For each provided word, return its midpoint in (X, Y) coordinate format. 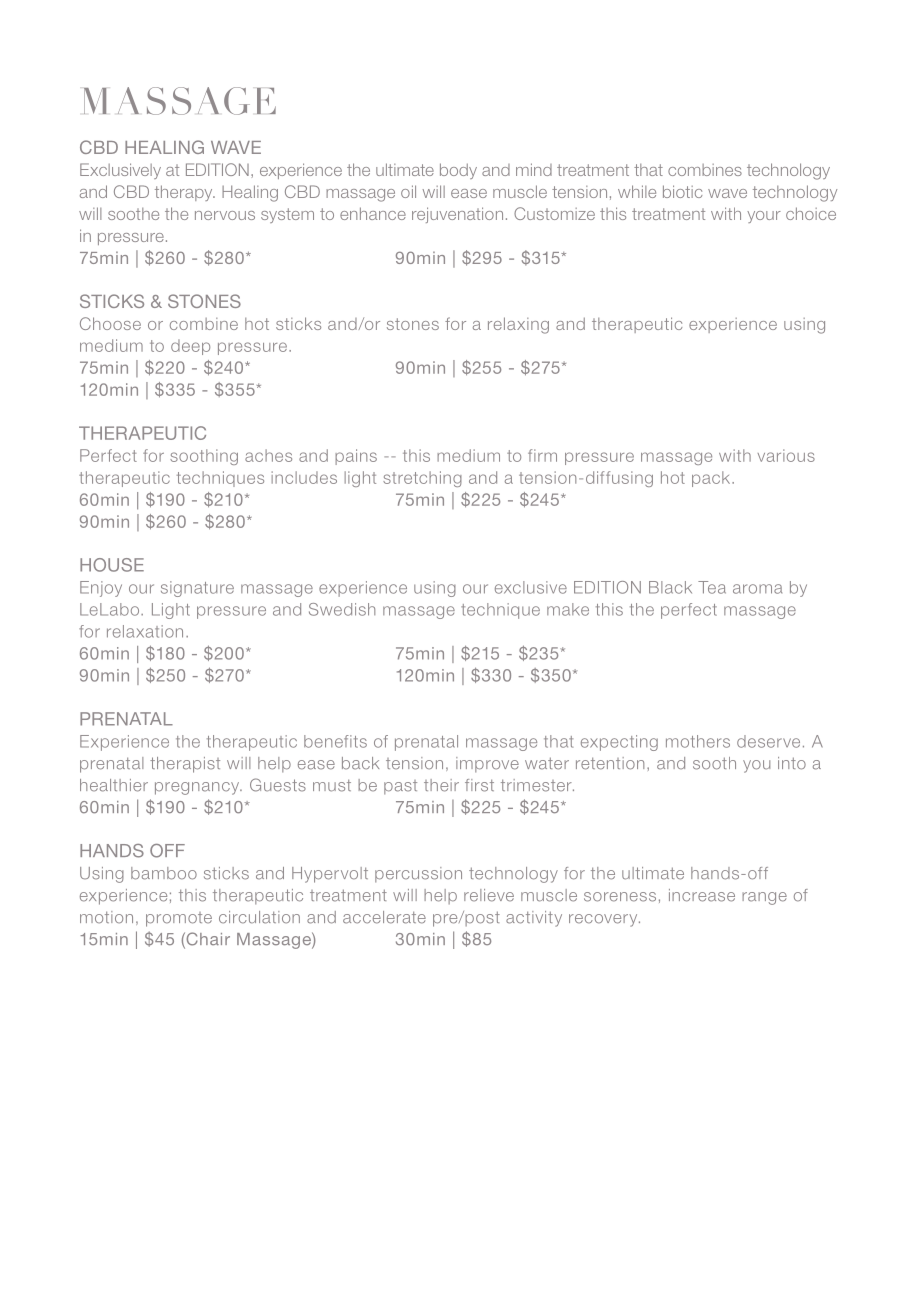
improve (487, 765)
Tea (712, 587)
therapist (185, 765)
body (458, 171)
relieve (489, 895)
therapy (185, 193)
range (764, 898)
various (786, 455)
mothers (698, 741)
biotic (682, 191)
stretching (422, 479)
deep (190, 347)
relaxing (518, 325)
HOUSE (112, 565)
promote (179, 919)
